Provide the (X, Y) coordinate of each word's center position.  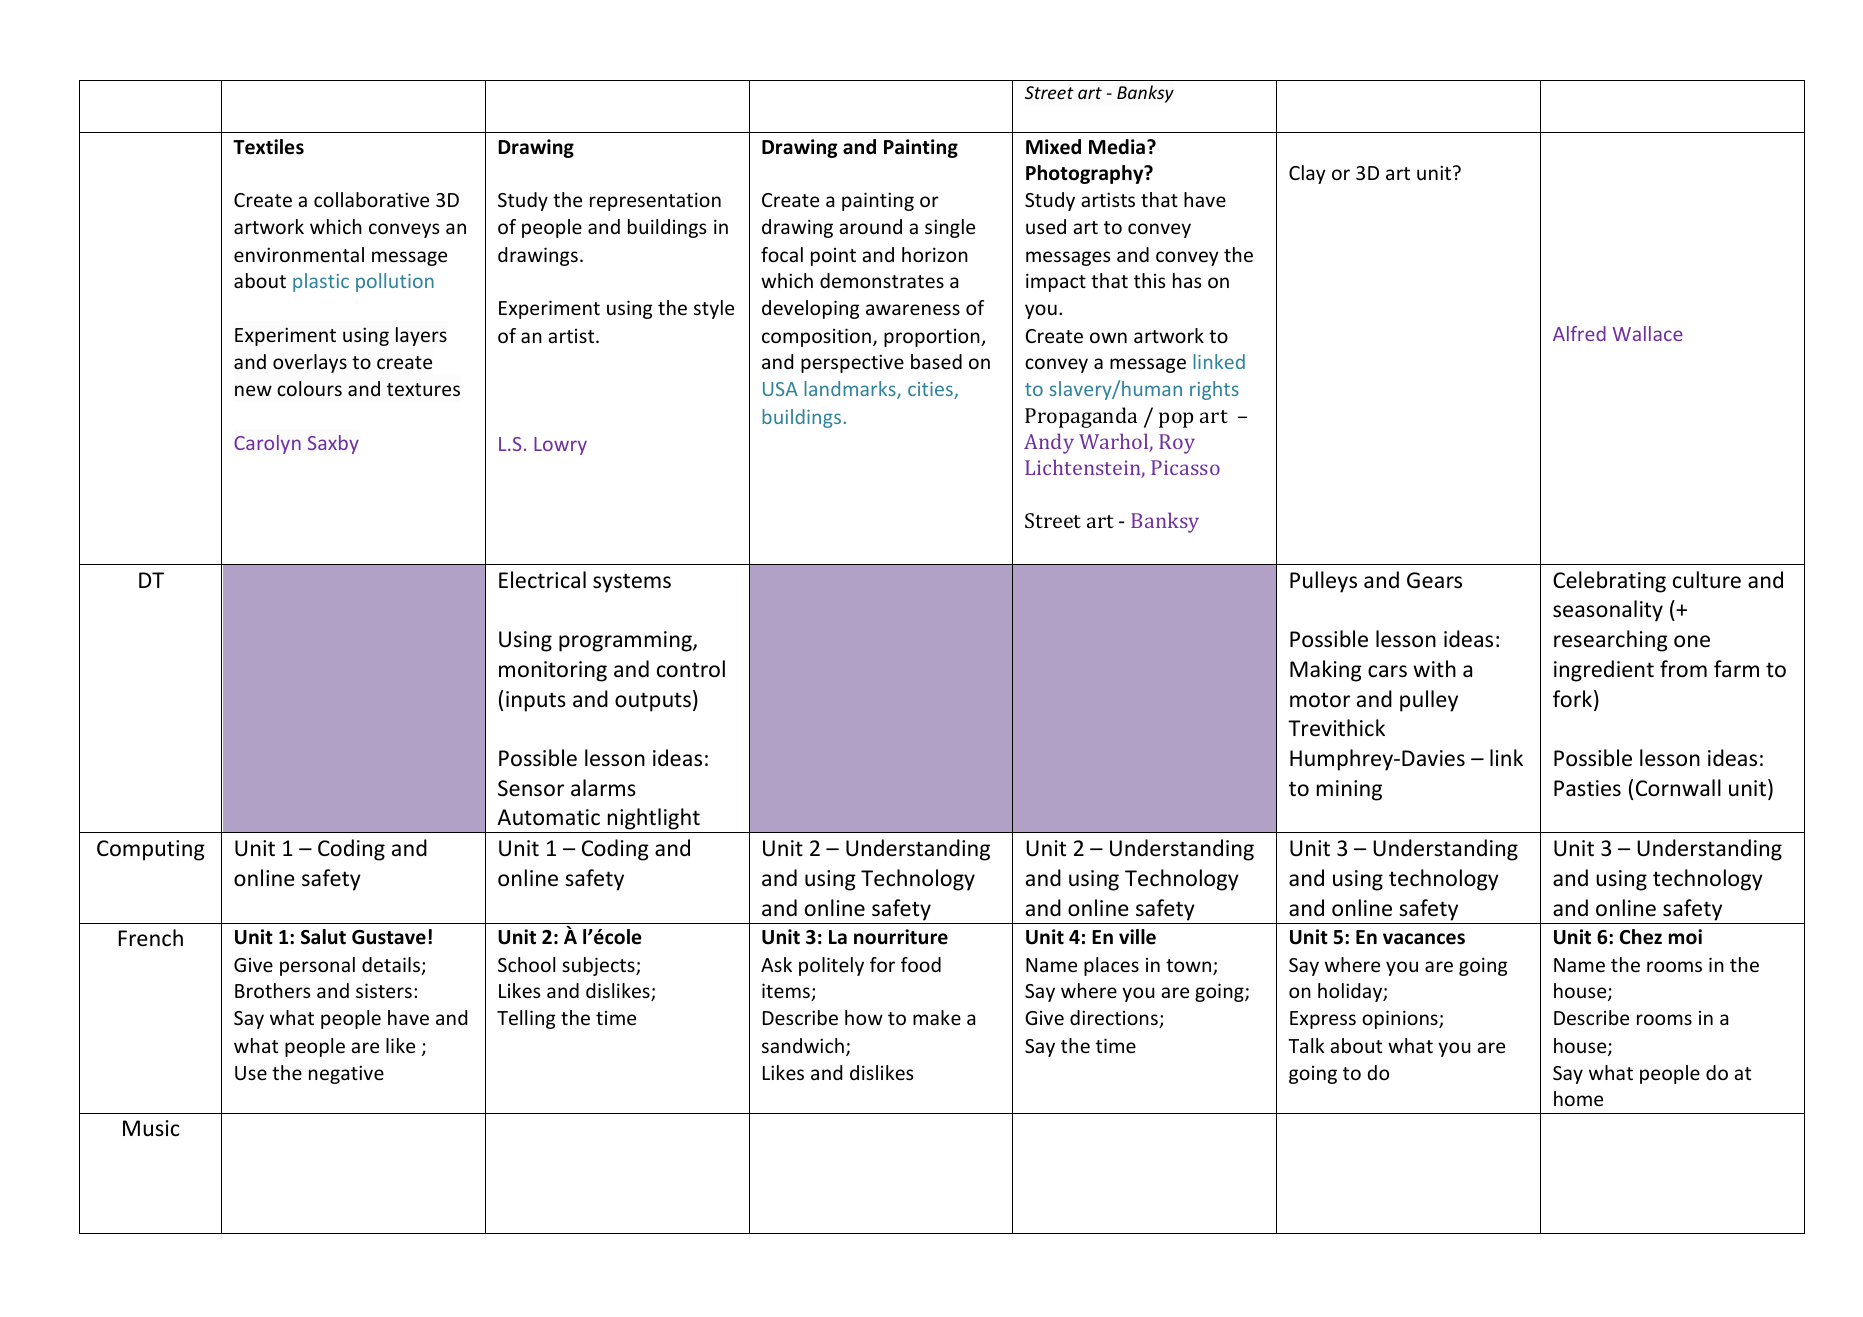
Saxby (333, 444)
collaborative (371, 199)
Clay (1307, 174)
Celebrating (1609, 582)
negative (346, 1074)
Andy (1049, 443)
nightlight (654, 820)
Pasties (1587, 788)
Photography (1086, 174)
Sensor (531, 788)
